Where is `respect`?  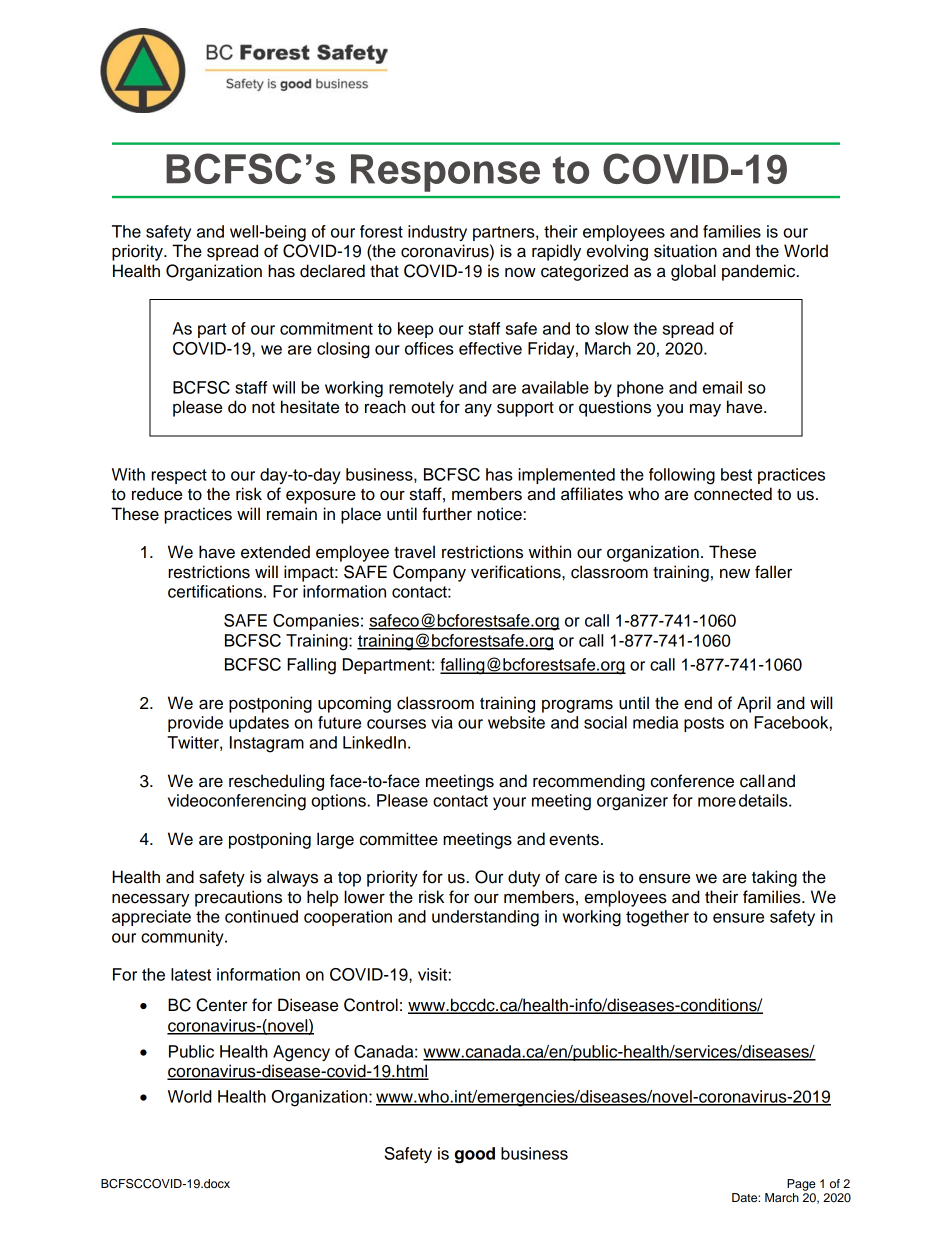
respect is located at coordinates (179, 476).
